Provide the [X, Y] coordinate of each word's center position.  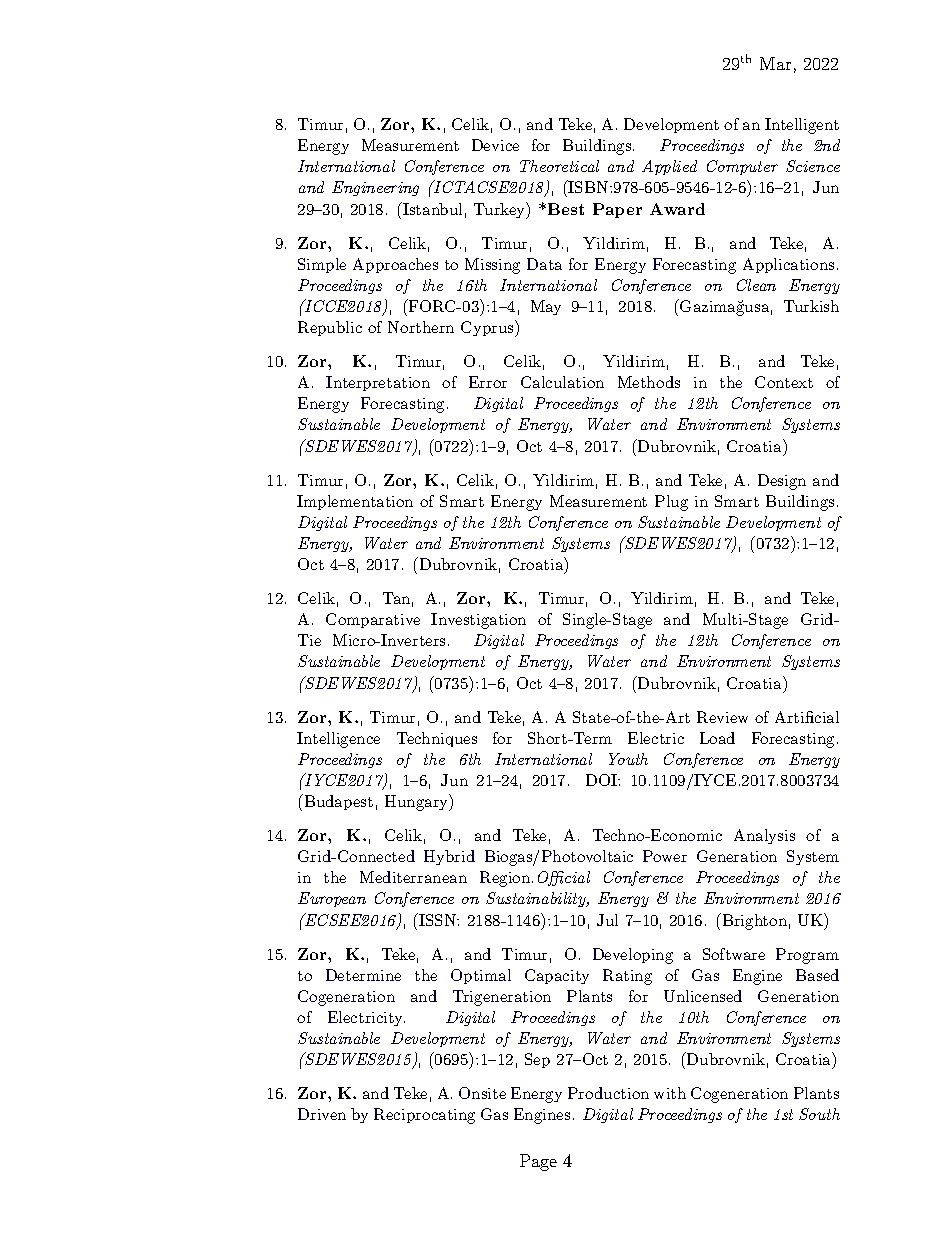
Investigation [478, 621]
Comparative [373, 620]
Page [538, 1162]
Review [722, 717]
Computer [742, 167]
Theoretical [559, 166]
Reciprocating [424, 1116]
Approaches [395, 265]
